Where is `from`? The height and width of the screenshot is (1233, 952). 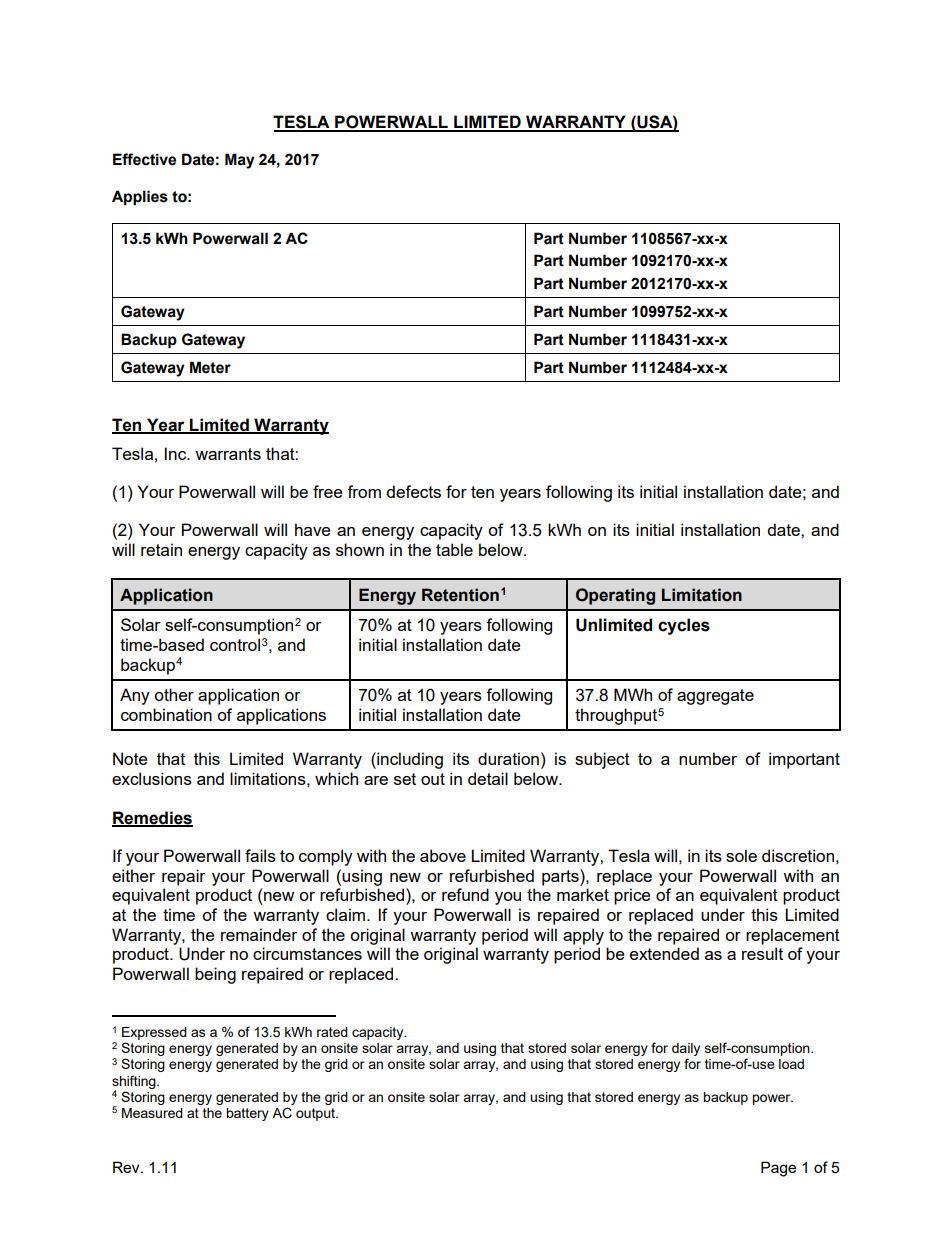 from is located at coordinates (364, 491).
